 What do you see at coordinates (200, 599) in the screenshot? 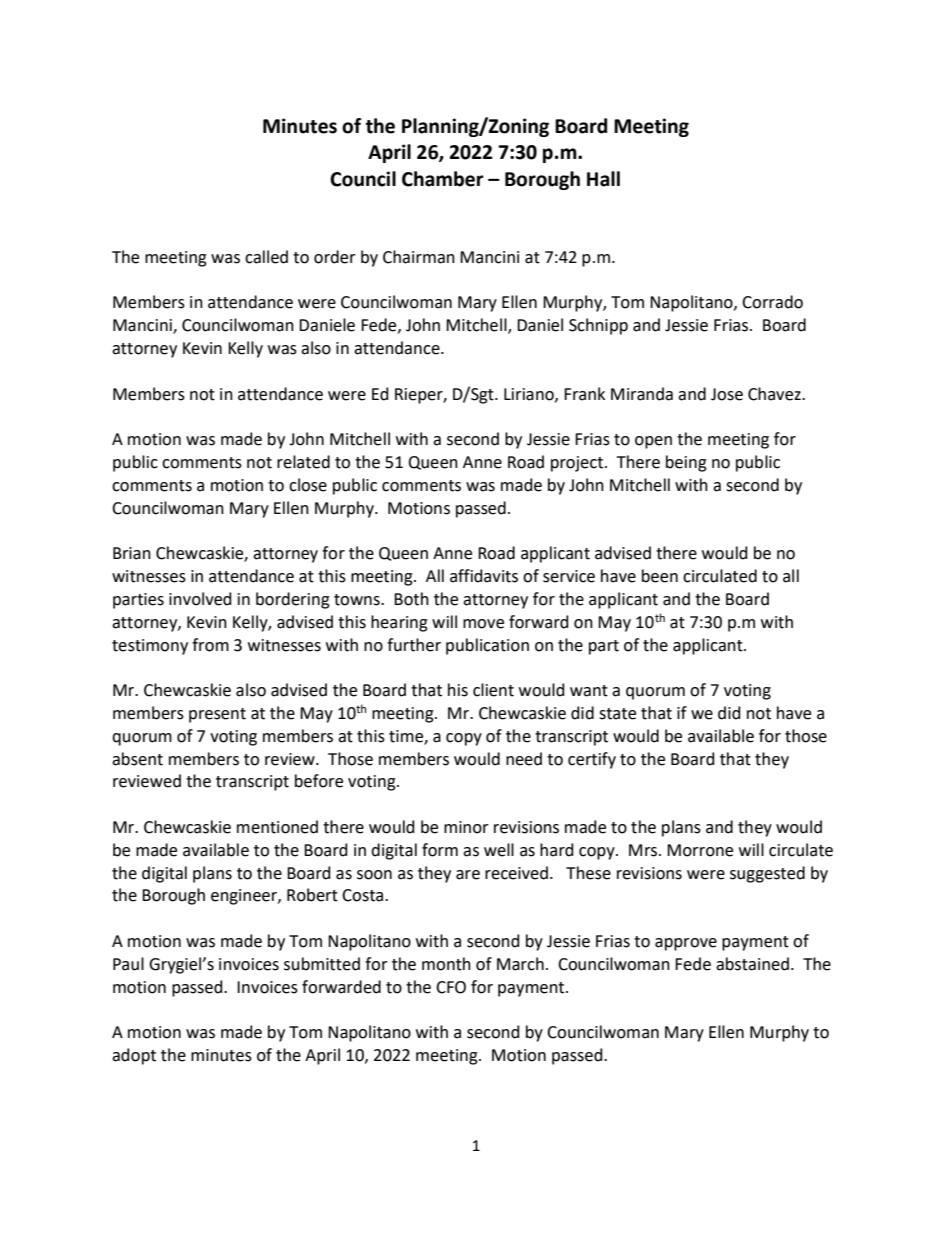
I see `involved` at bounding box center [200, 599].
